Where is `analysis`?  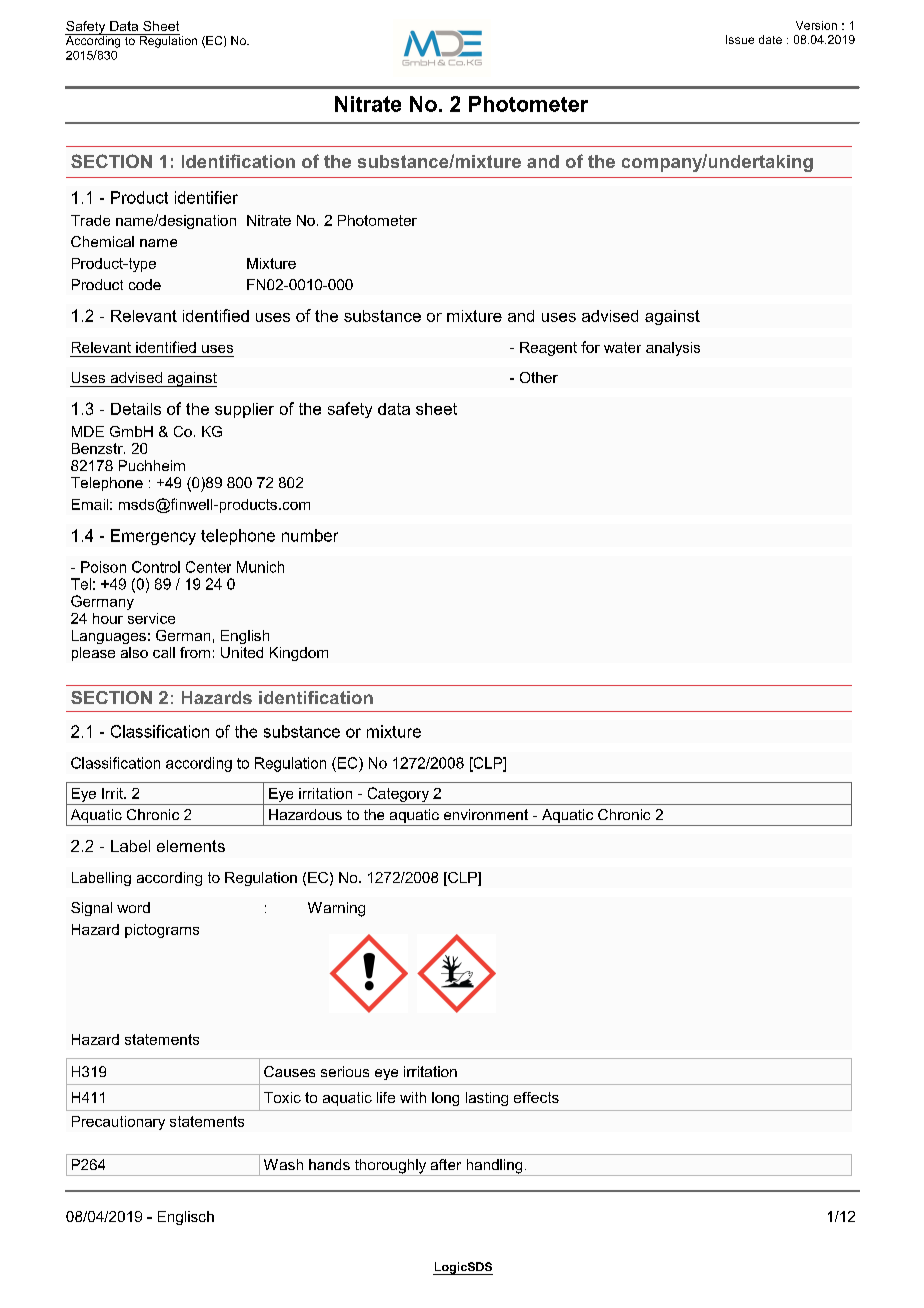
analysis is located at coordinates (673, 349).
